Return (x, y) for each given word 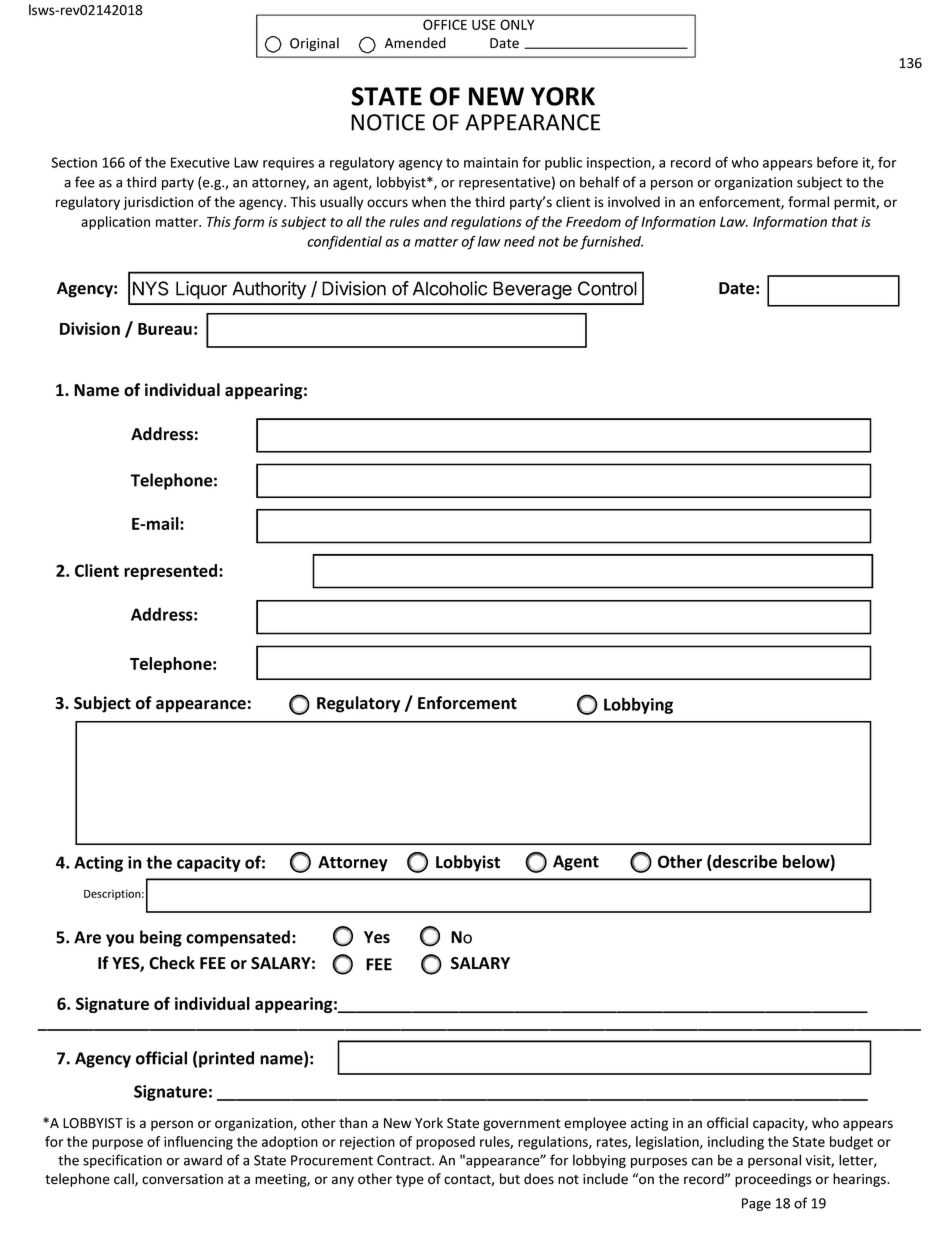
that (845, 221)
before (837, 162)
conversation (182, 1179)
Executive (200, 162)
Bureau (165, 329)
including (736, 1143)
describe (744, 863)
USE (484, 24)
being (161, 938)
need (519, 241)
